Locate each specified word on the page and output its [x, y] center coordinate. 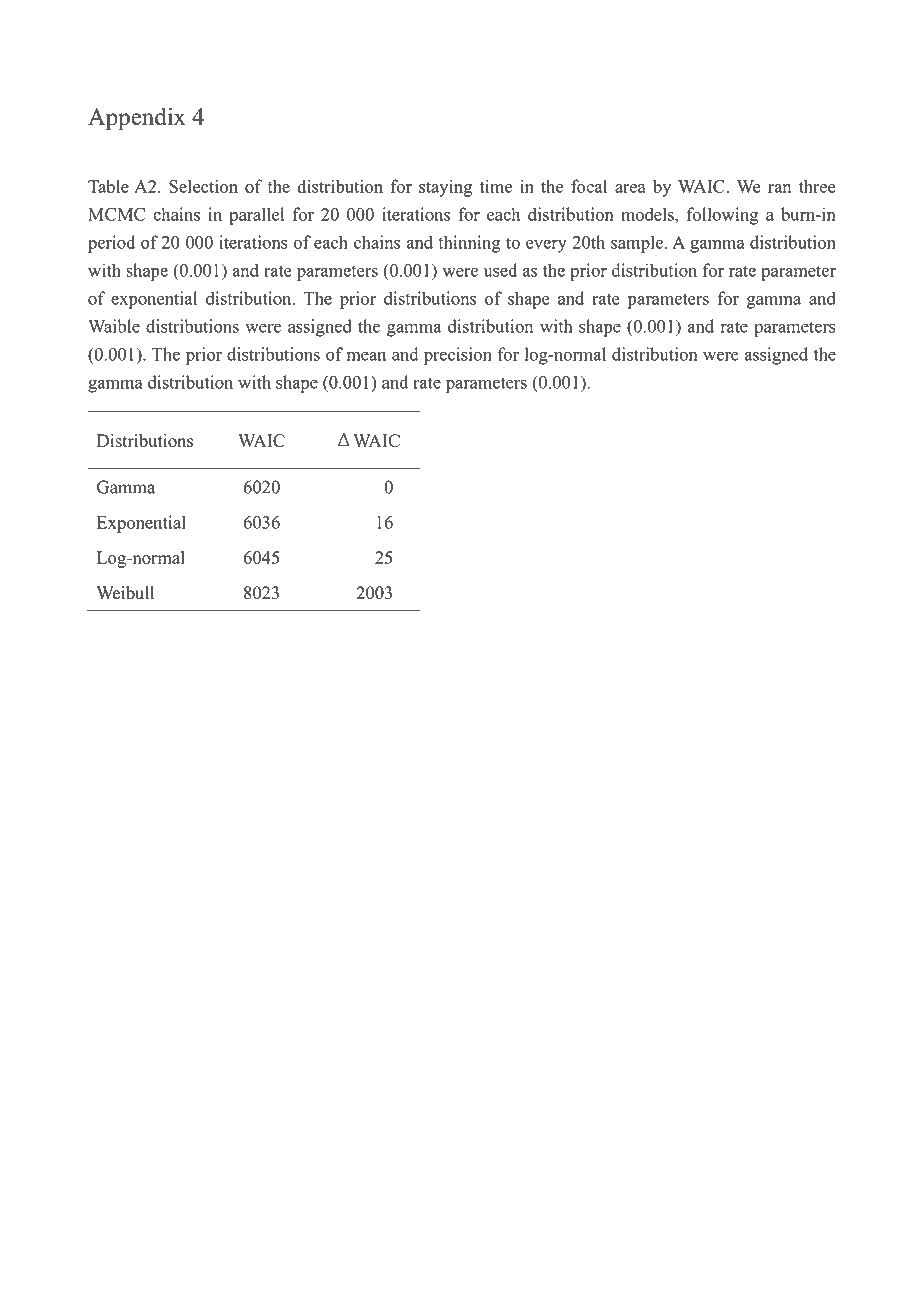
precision [458, 356]
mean [366, 356]
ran [779, 188]
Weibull [125, 593]
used [500, 270]
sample [638, 244]
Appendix [137, 119]
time [496, 186]
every [546, 246]
